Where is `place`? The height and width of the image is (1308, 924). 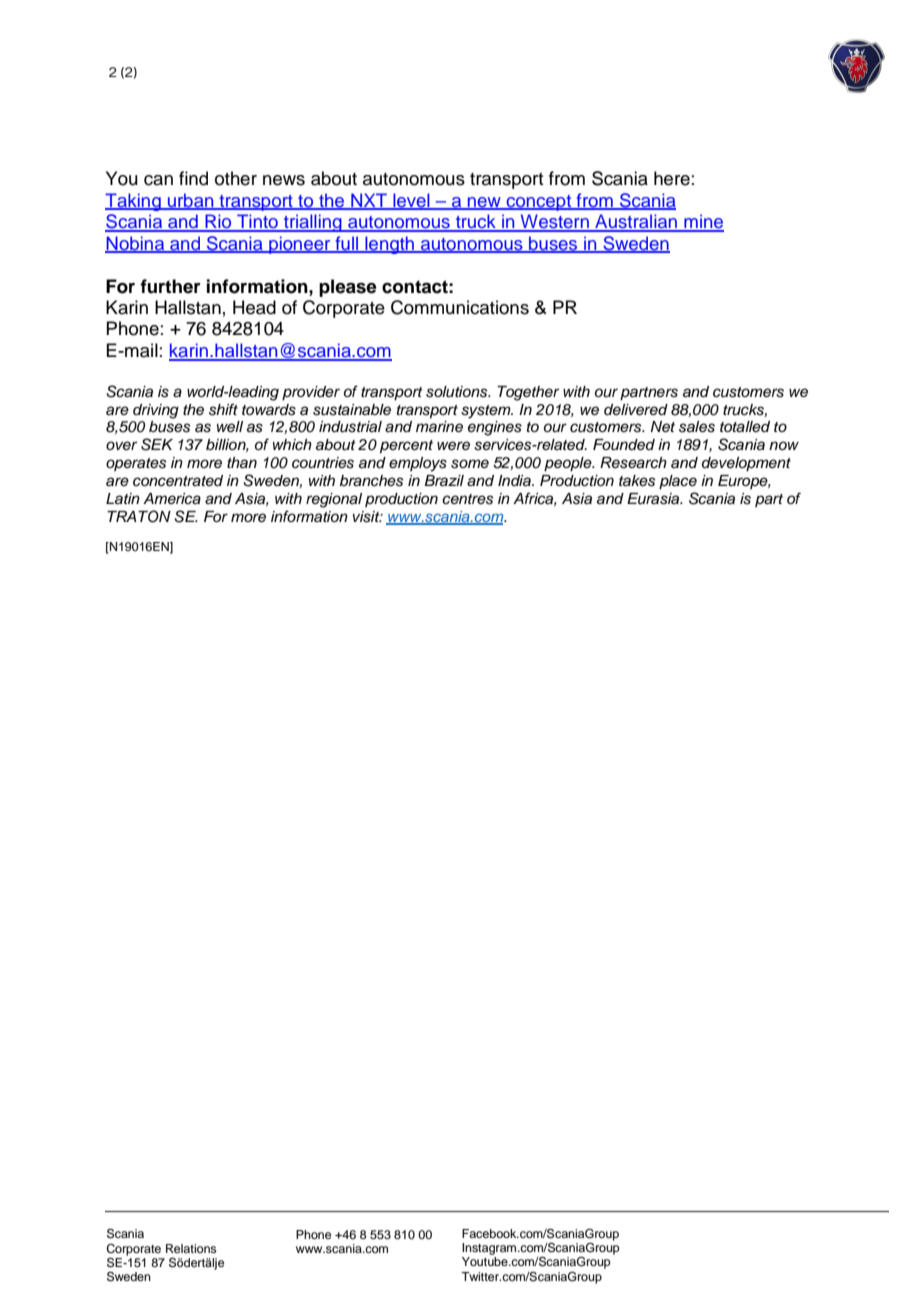
place is located at coordinates (678, 482).
